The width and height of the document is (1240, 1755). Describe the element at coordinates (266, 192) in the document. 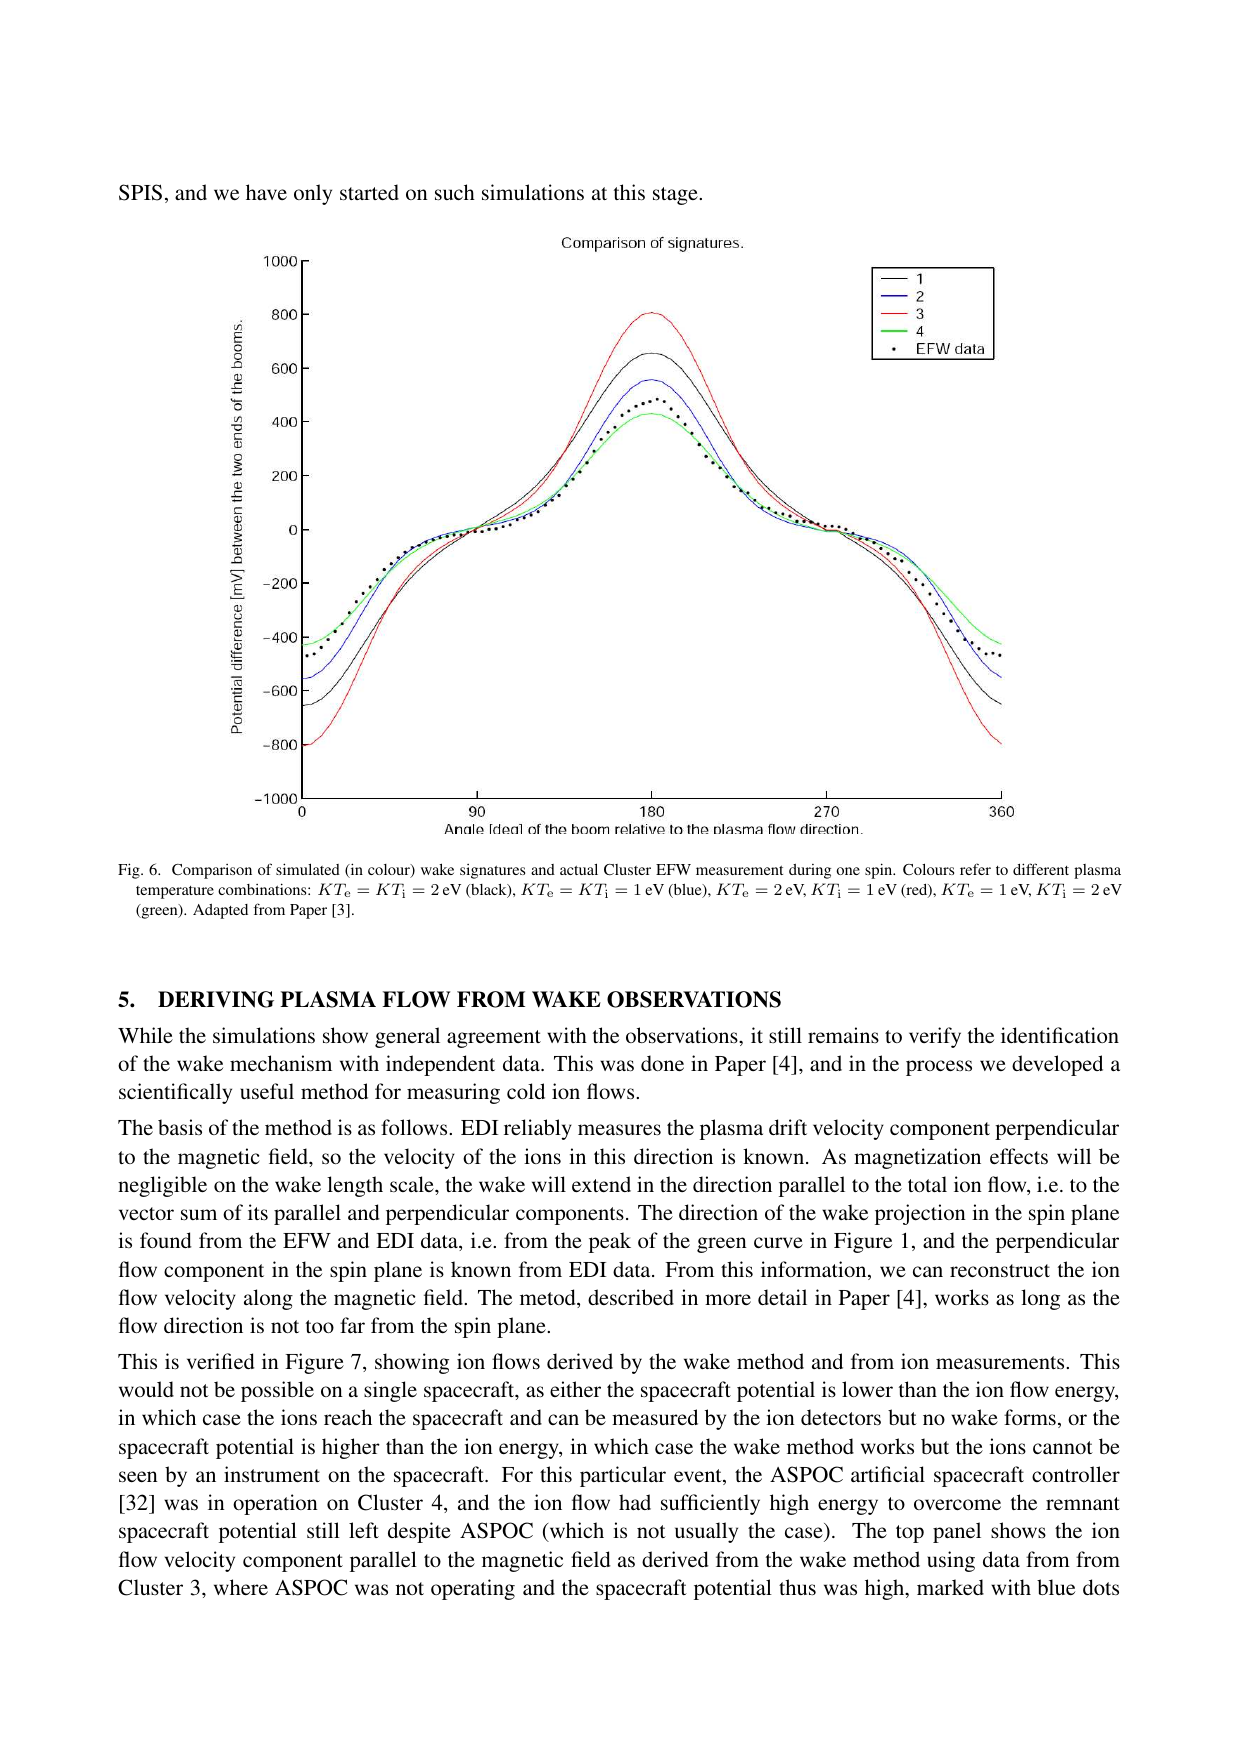

I see `have` at that location.
